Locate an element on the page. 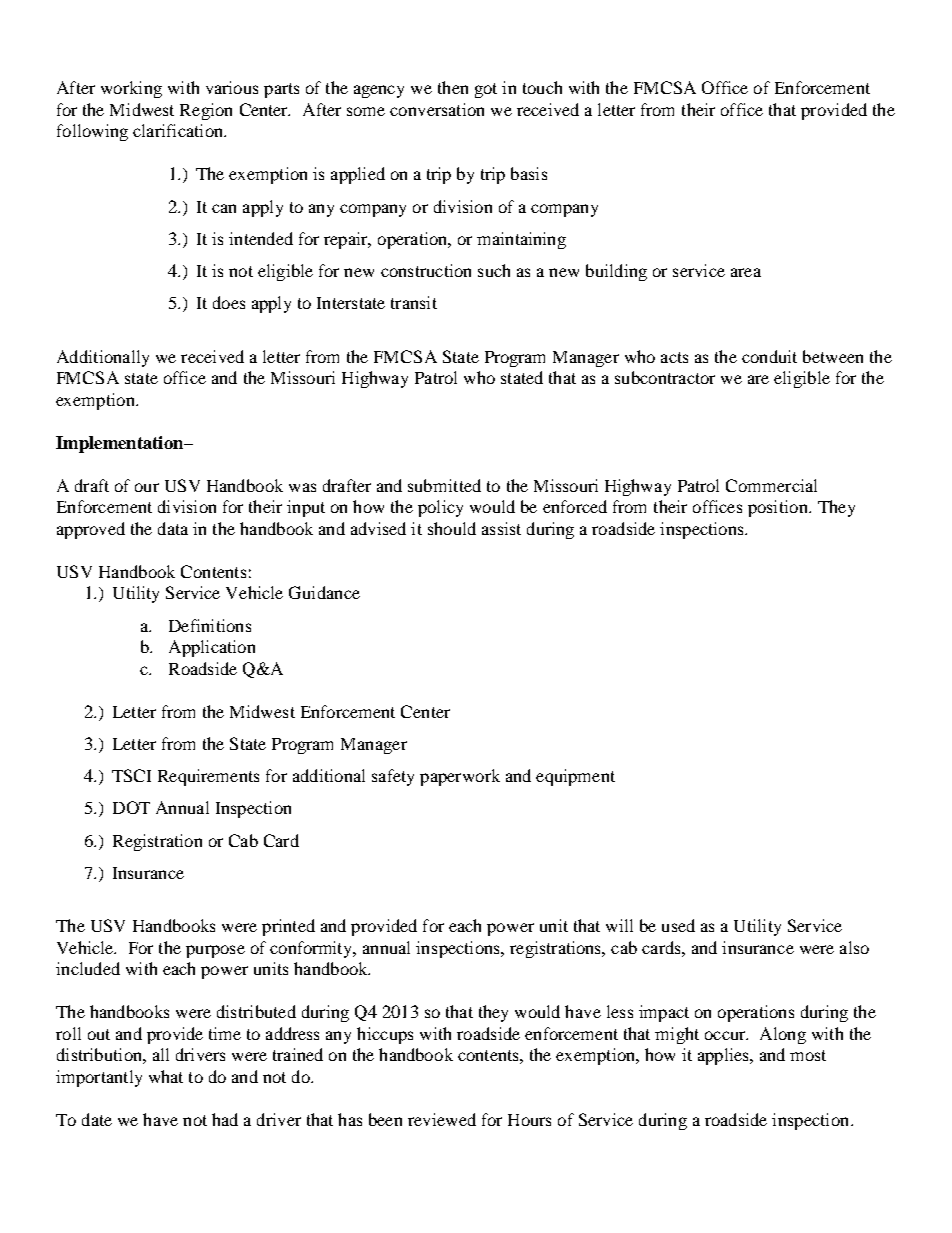  should is located at coordinates (452, 528).
